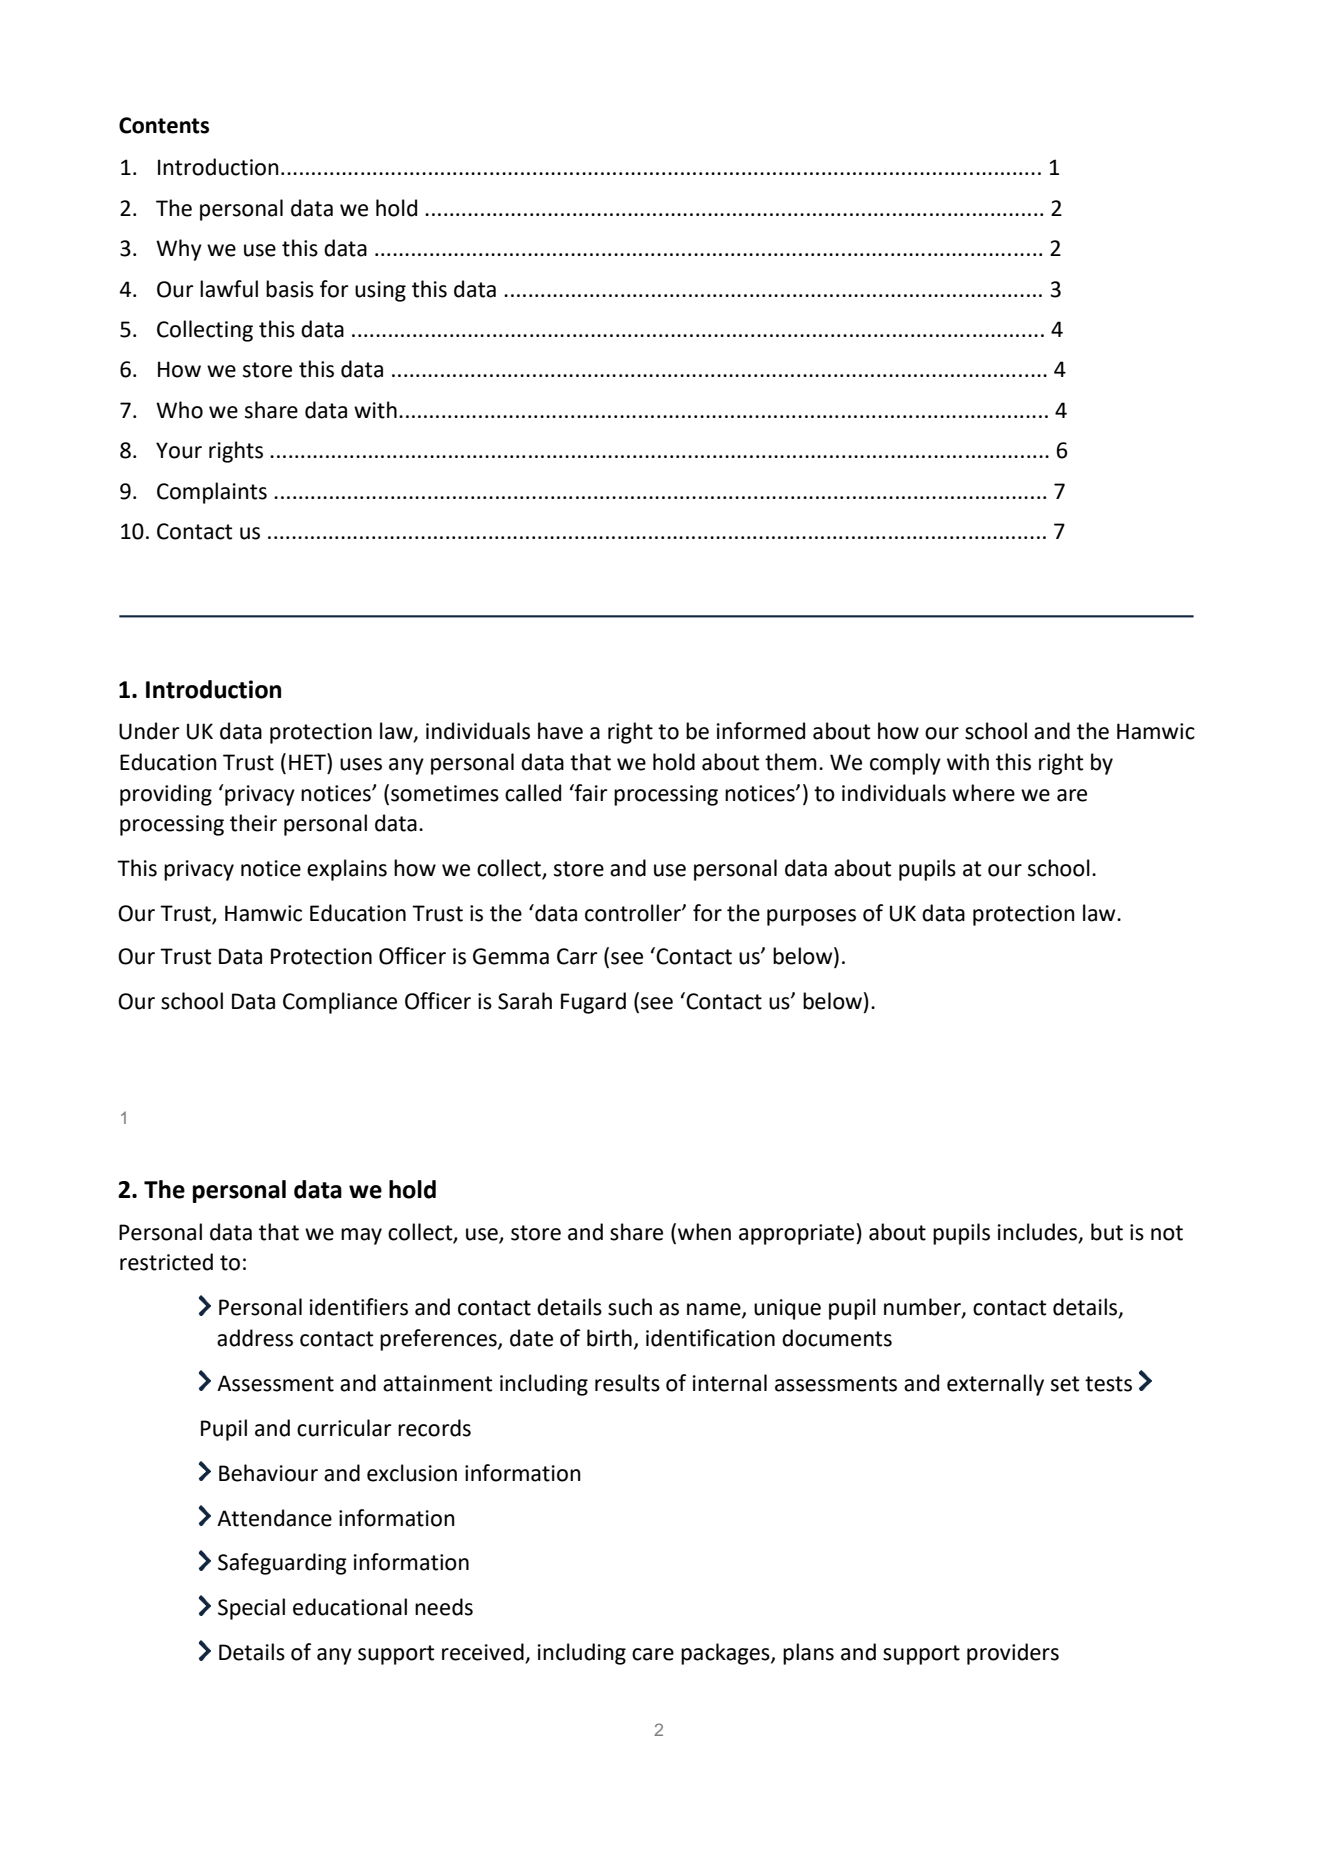 Image resolution: width=1318 pixels, height=1865 pixels. I want to click on using, so click(380, 291).
